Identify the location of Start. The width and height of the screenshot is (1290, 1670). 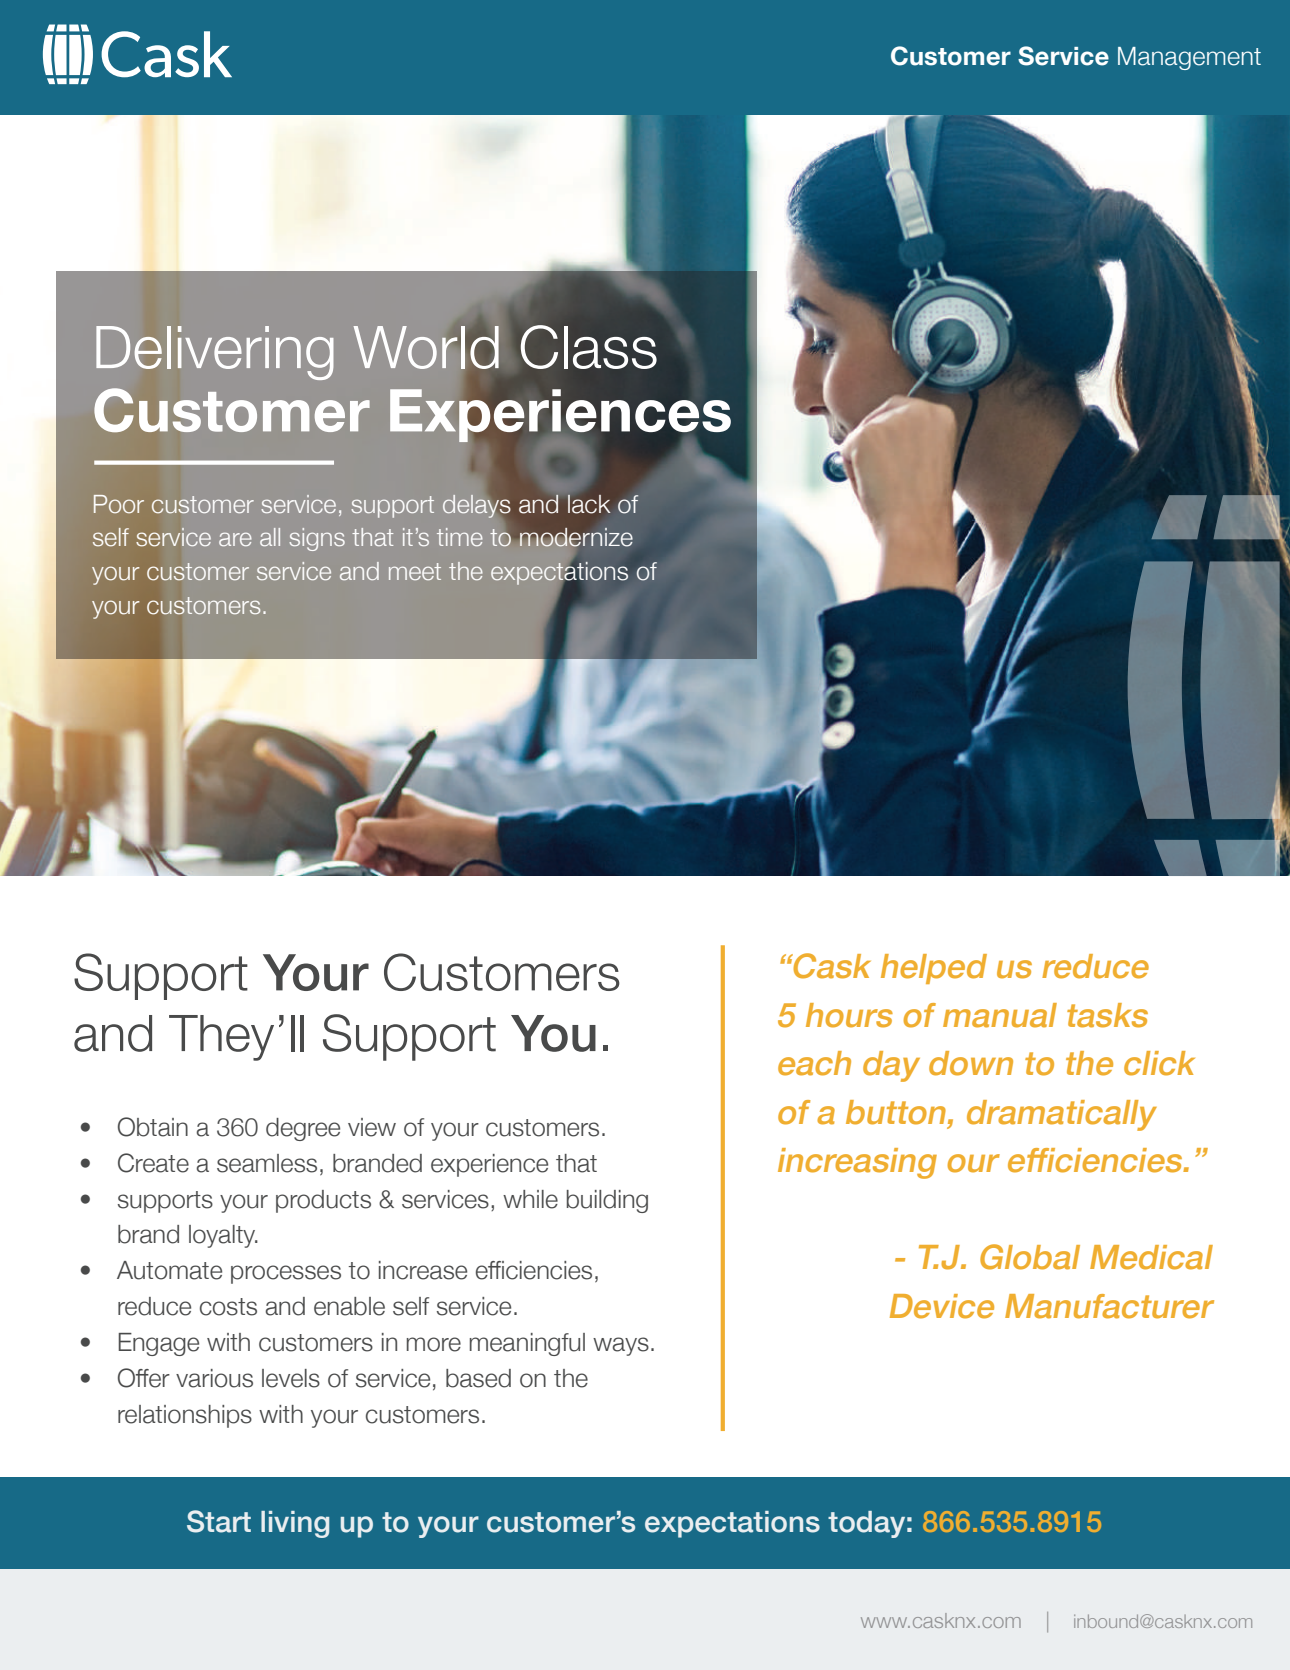
(219, 1521).
